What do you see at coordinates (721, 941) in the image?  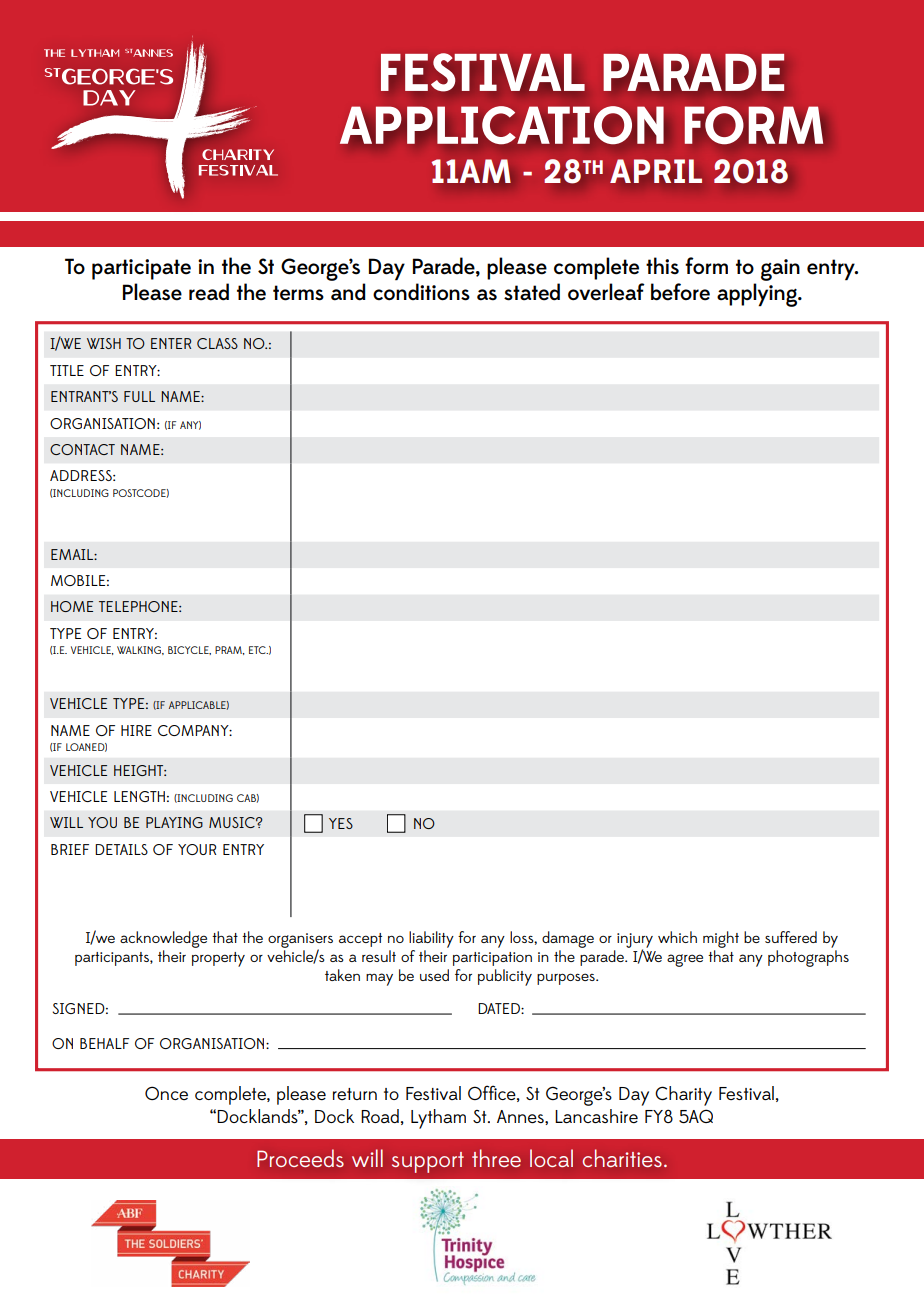 I see `might` at bounding box center [721, 941].
